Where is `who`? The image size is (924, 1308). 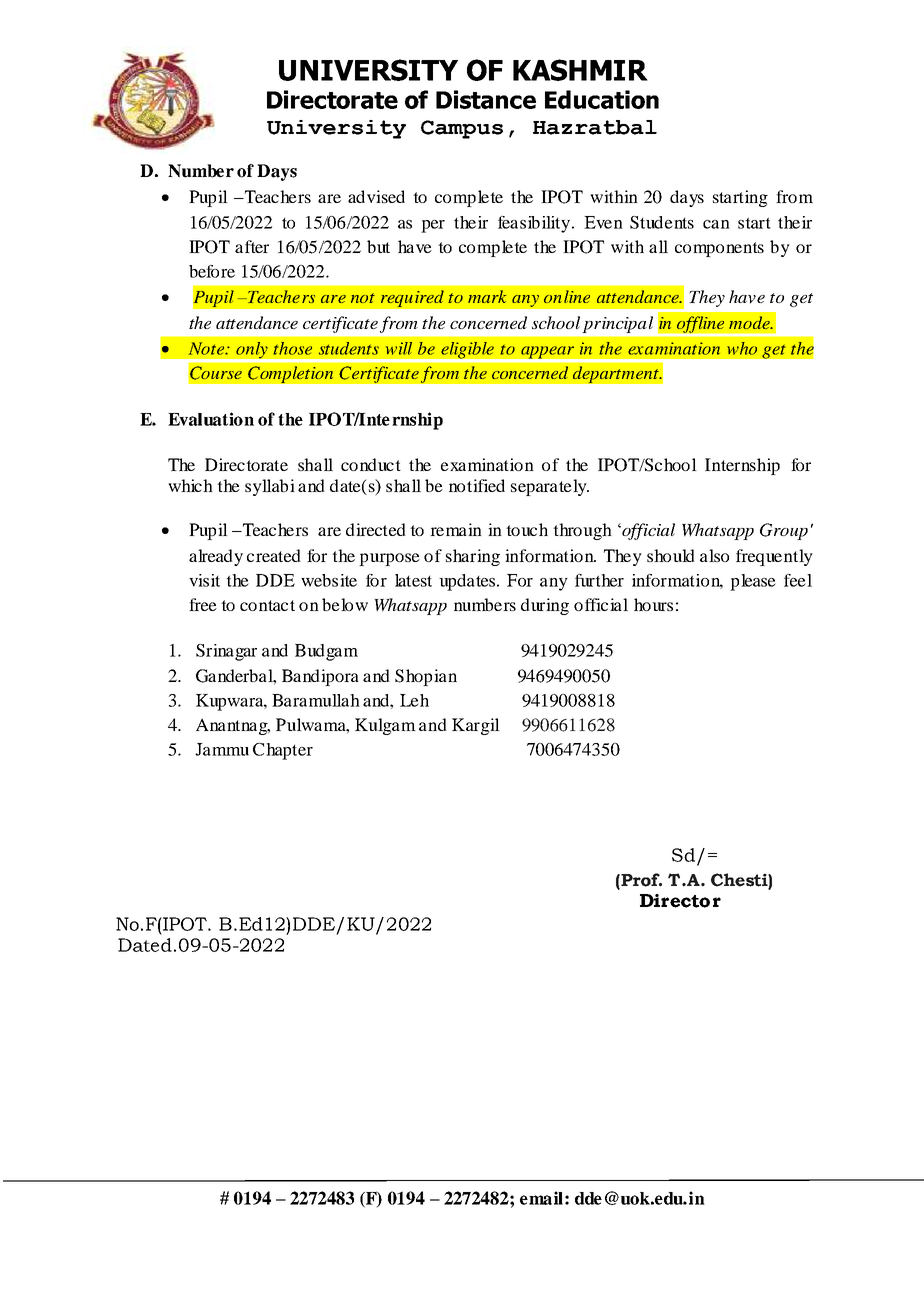 who is located at coordinates (742, 348).
